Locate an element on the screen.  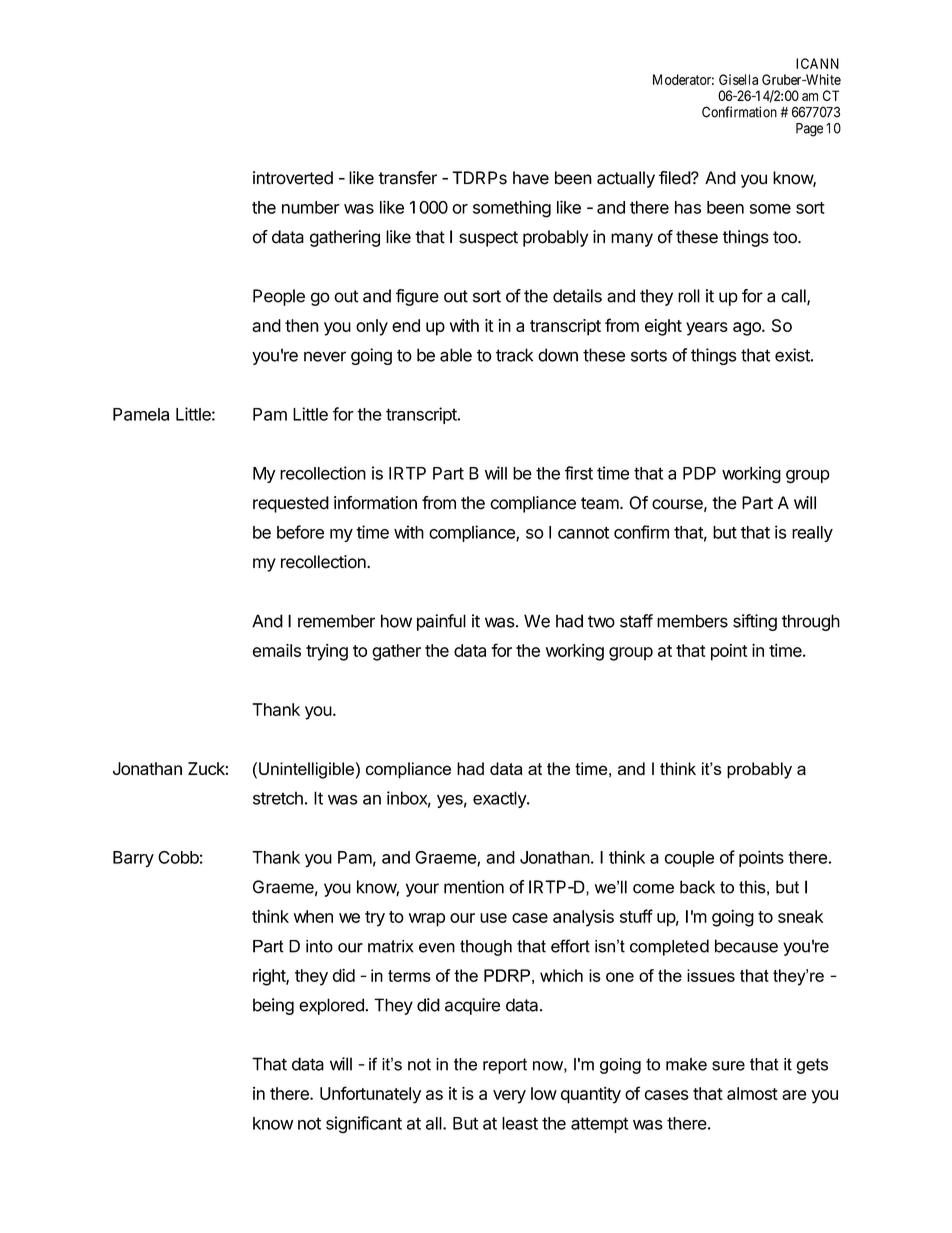
have is located at coordinates (531, 178).
